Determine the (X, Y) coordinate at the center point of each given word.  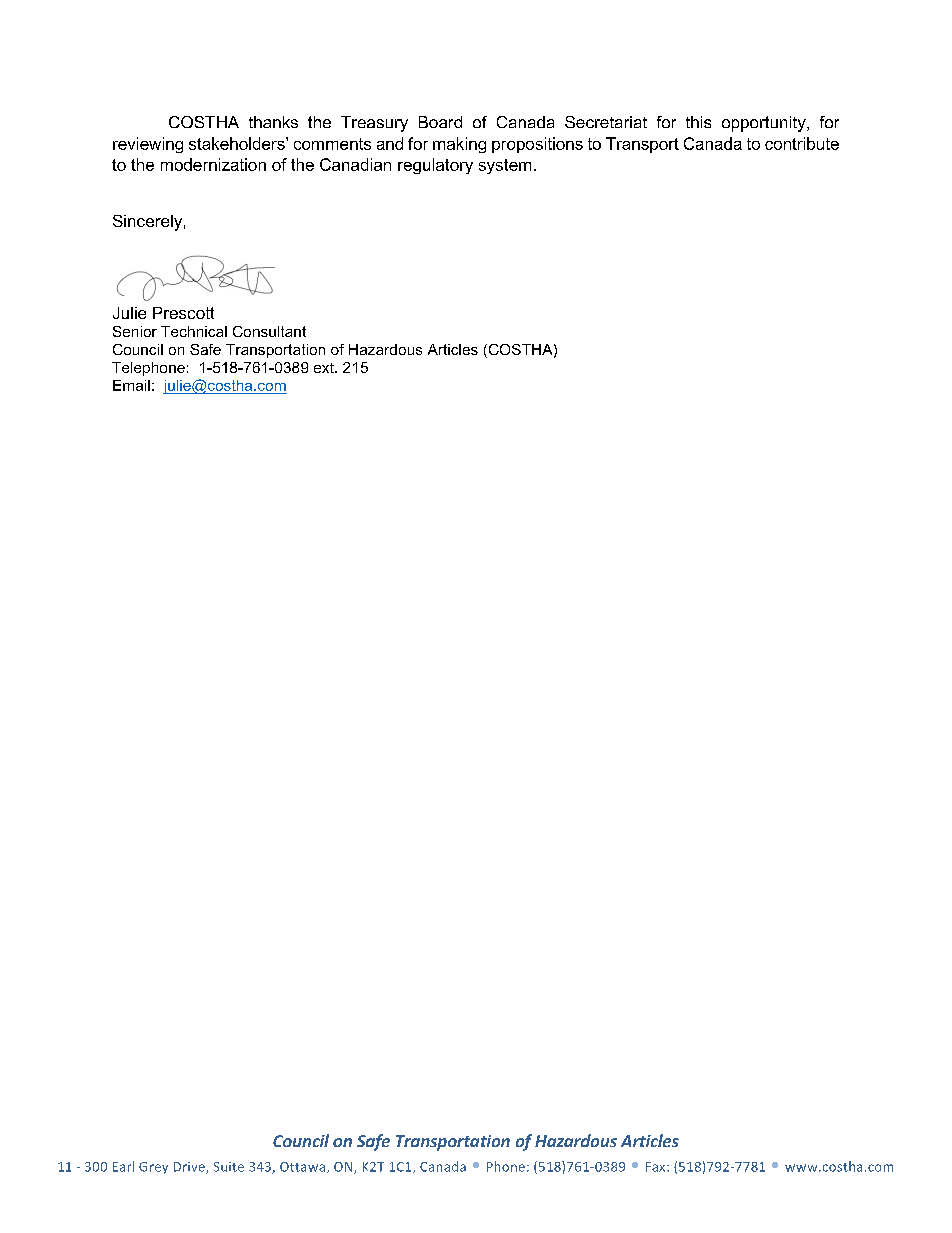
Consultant (269, 331)
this (698, 122)
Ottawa (302, 1167)
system (505, 166)
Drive (190, 1168)
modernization (213, 164)
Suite (229, 1167)
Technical (194, 331)
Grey (153, 1168)
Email (131, 385)
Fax (657, 1167)
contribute (802, 143)
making (459, 145)
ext (325, 368)
